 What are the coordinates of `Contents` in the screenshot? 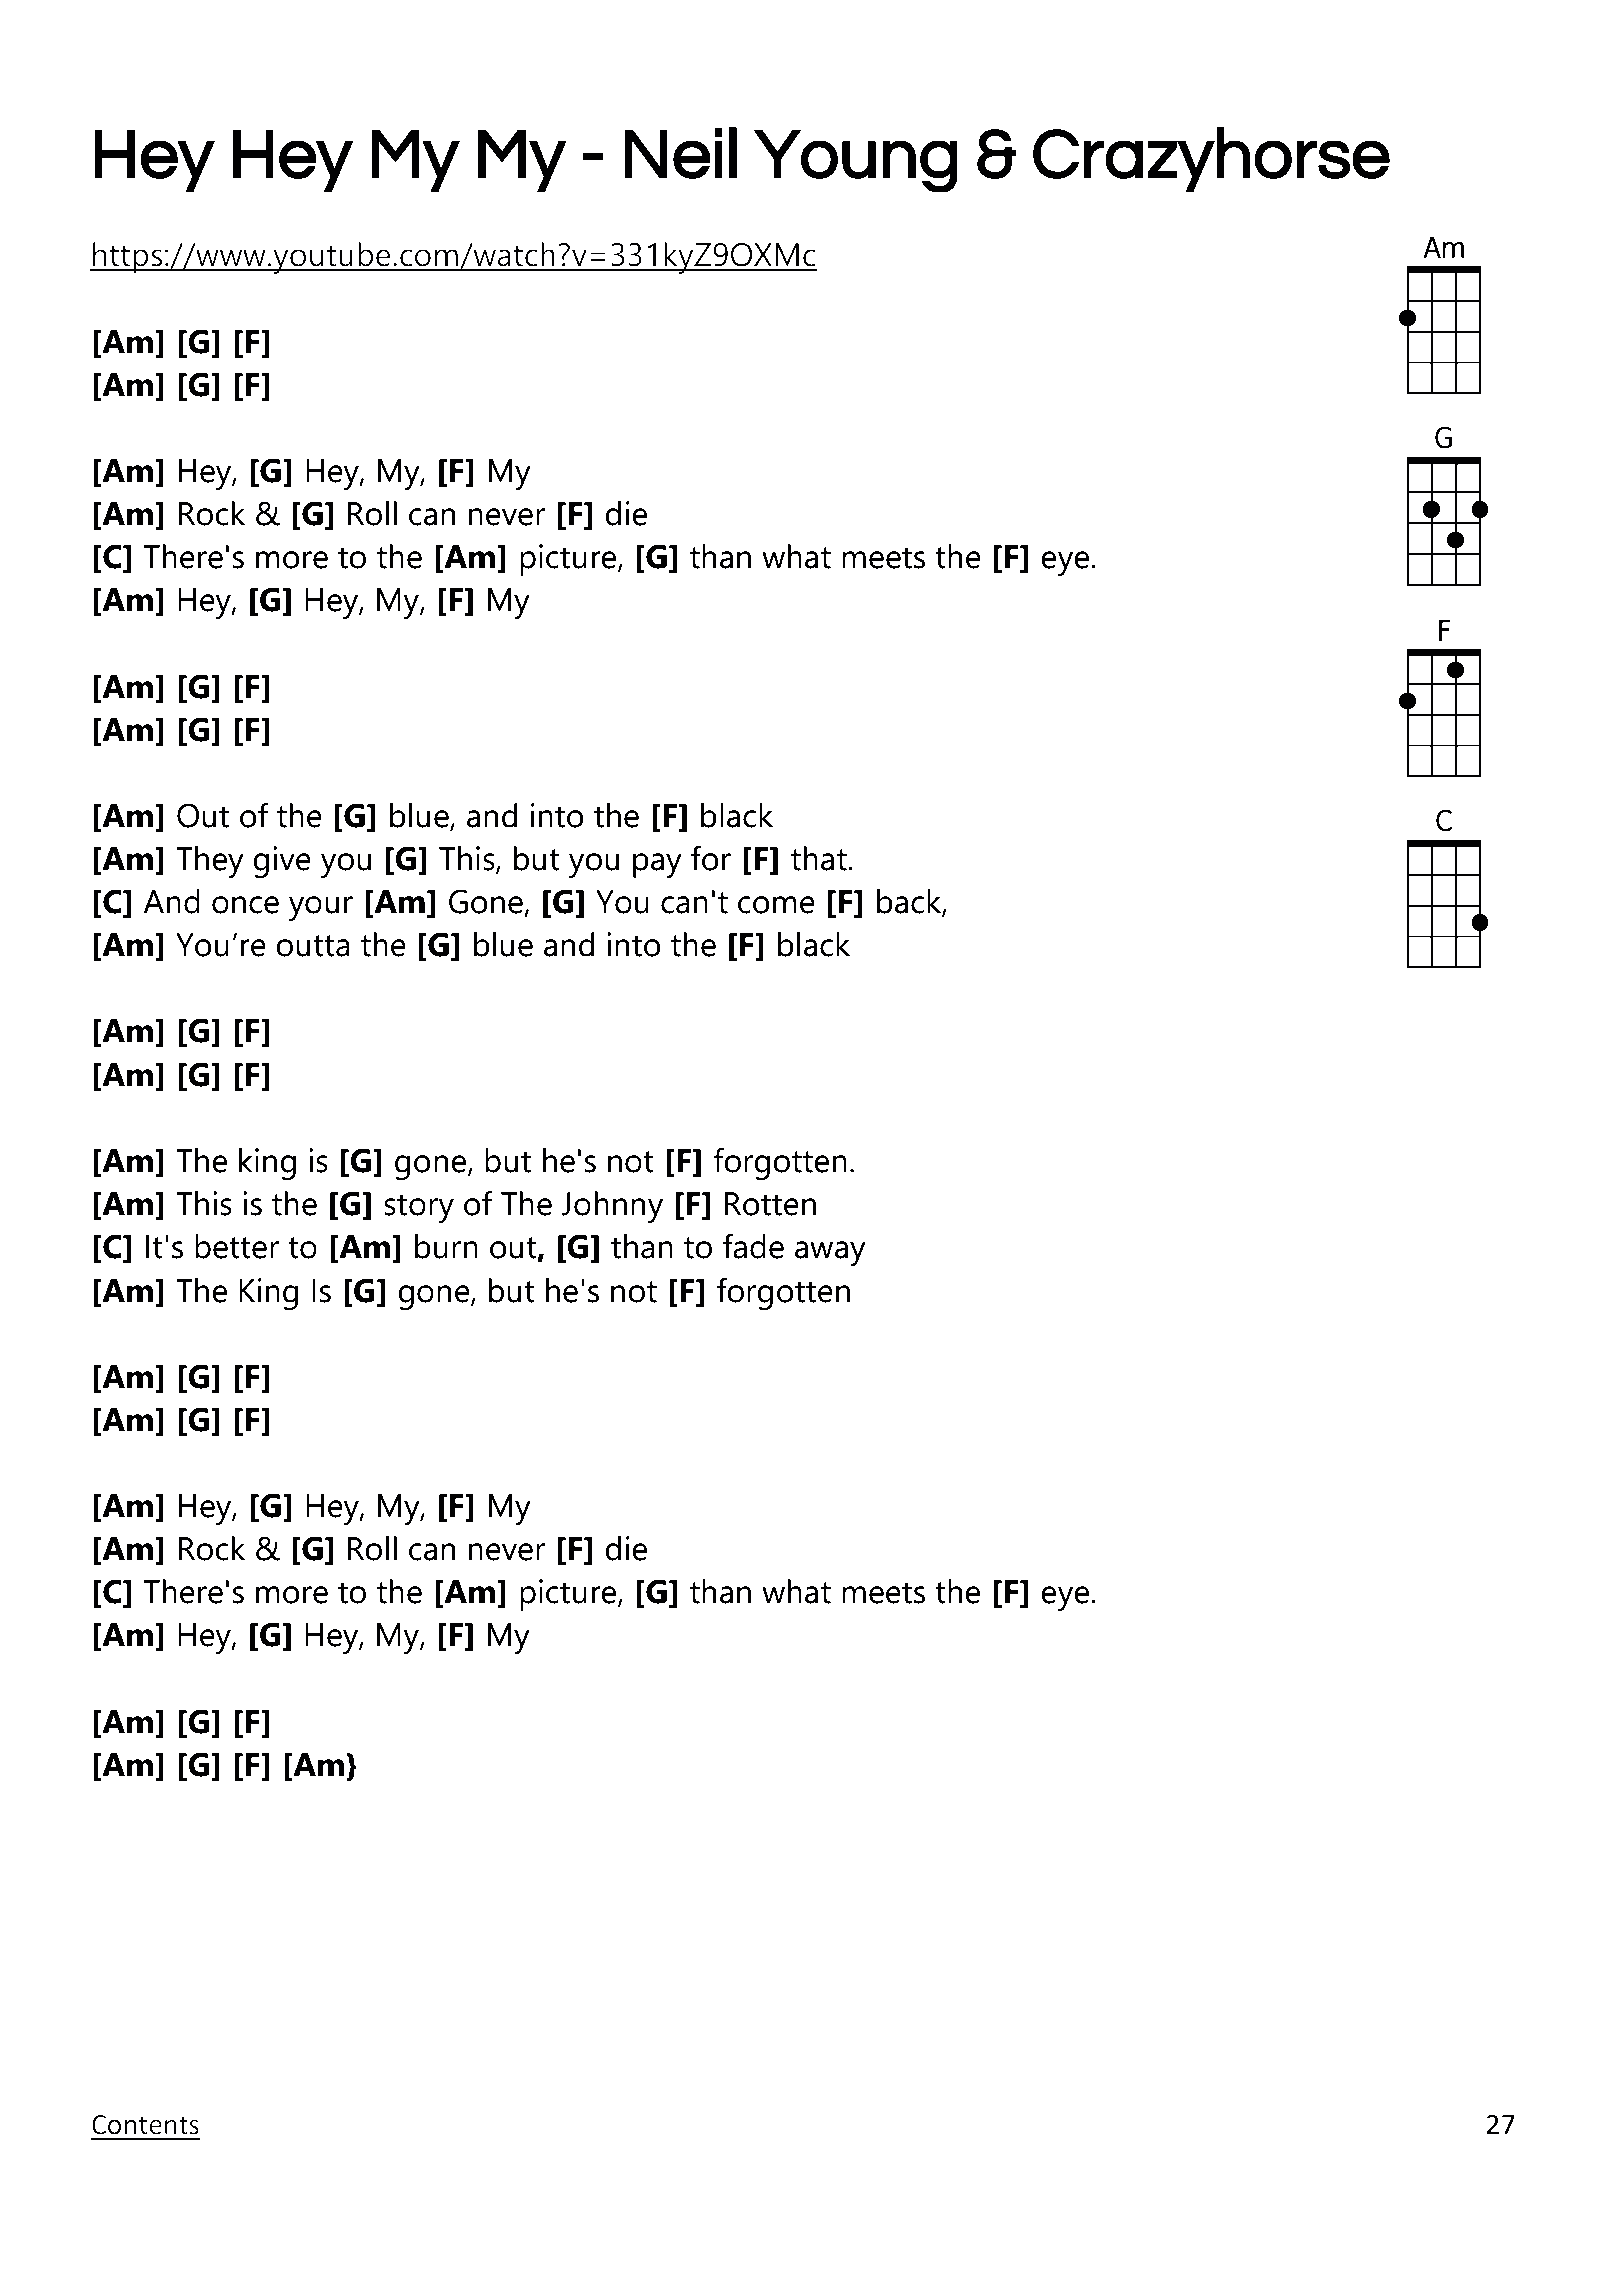 It's located at (145, 2125).
